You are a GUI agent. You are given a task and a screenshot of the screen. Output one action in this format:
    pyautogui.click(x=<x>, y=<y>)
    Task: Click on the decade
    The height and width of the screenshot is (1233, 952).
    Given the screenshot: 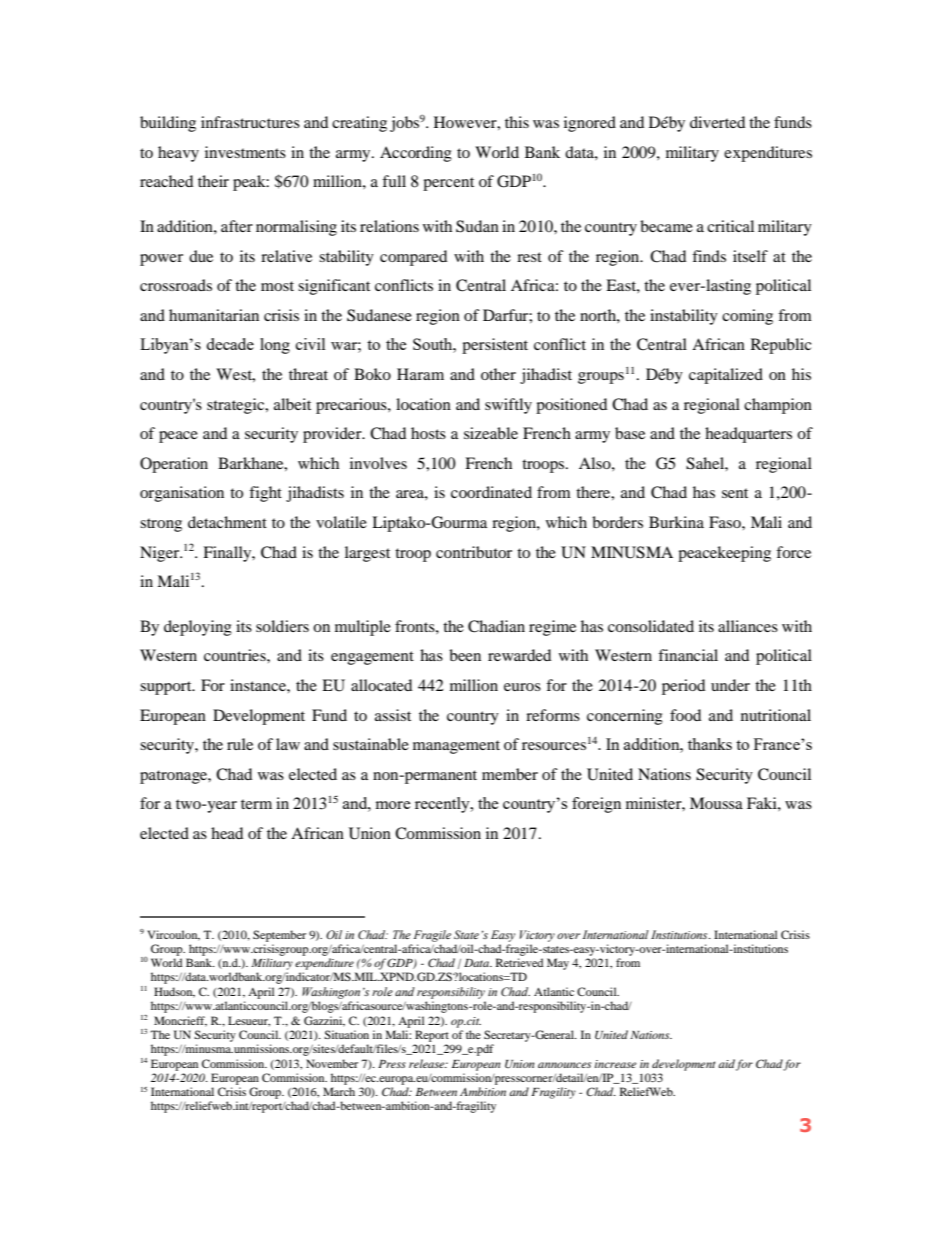 What is the action you would take?
    pyautogui.click(x=230, y=344)
